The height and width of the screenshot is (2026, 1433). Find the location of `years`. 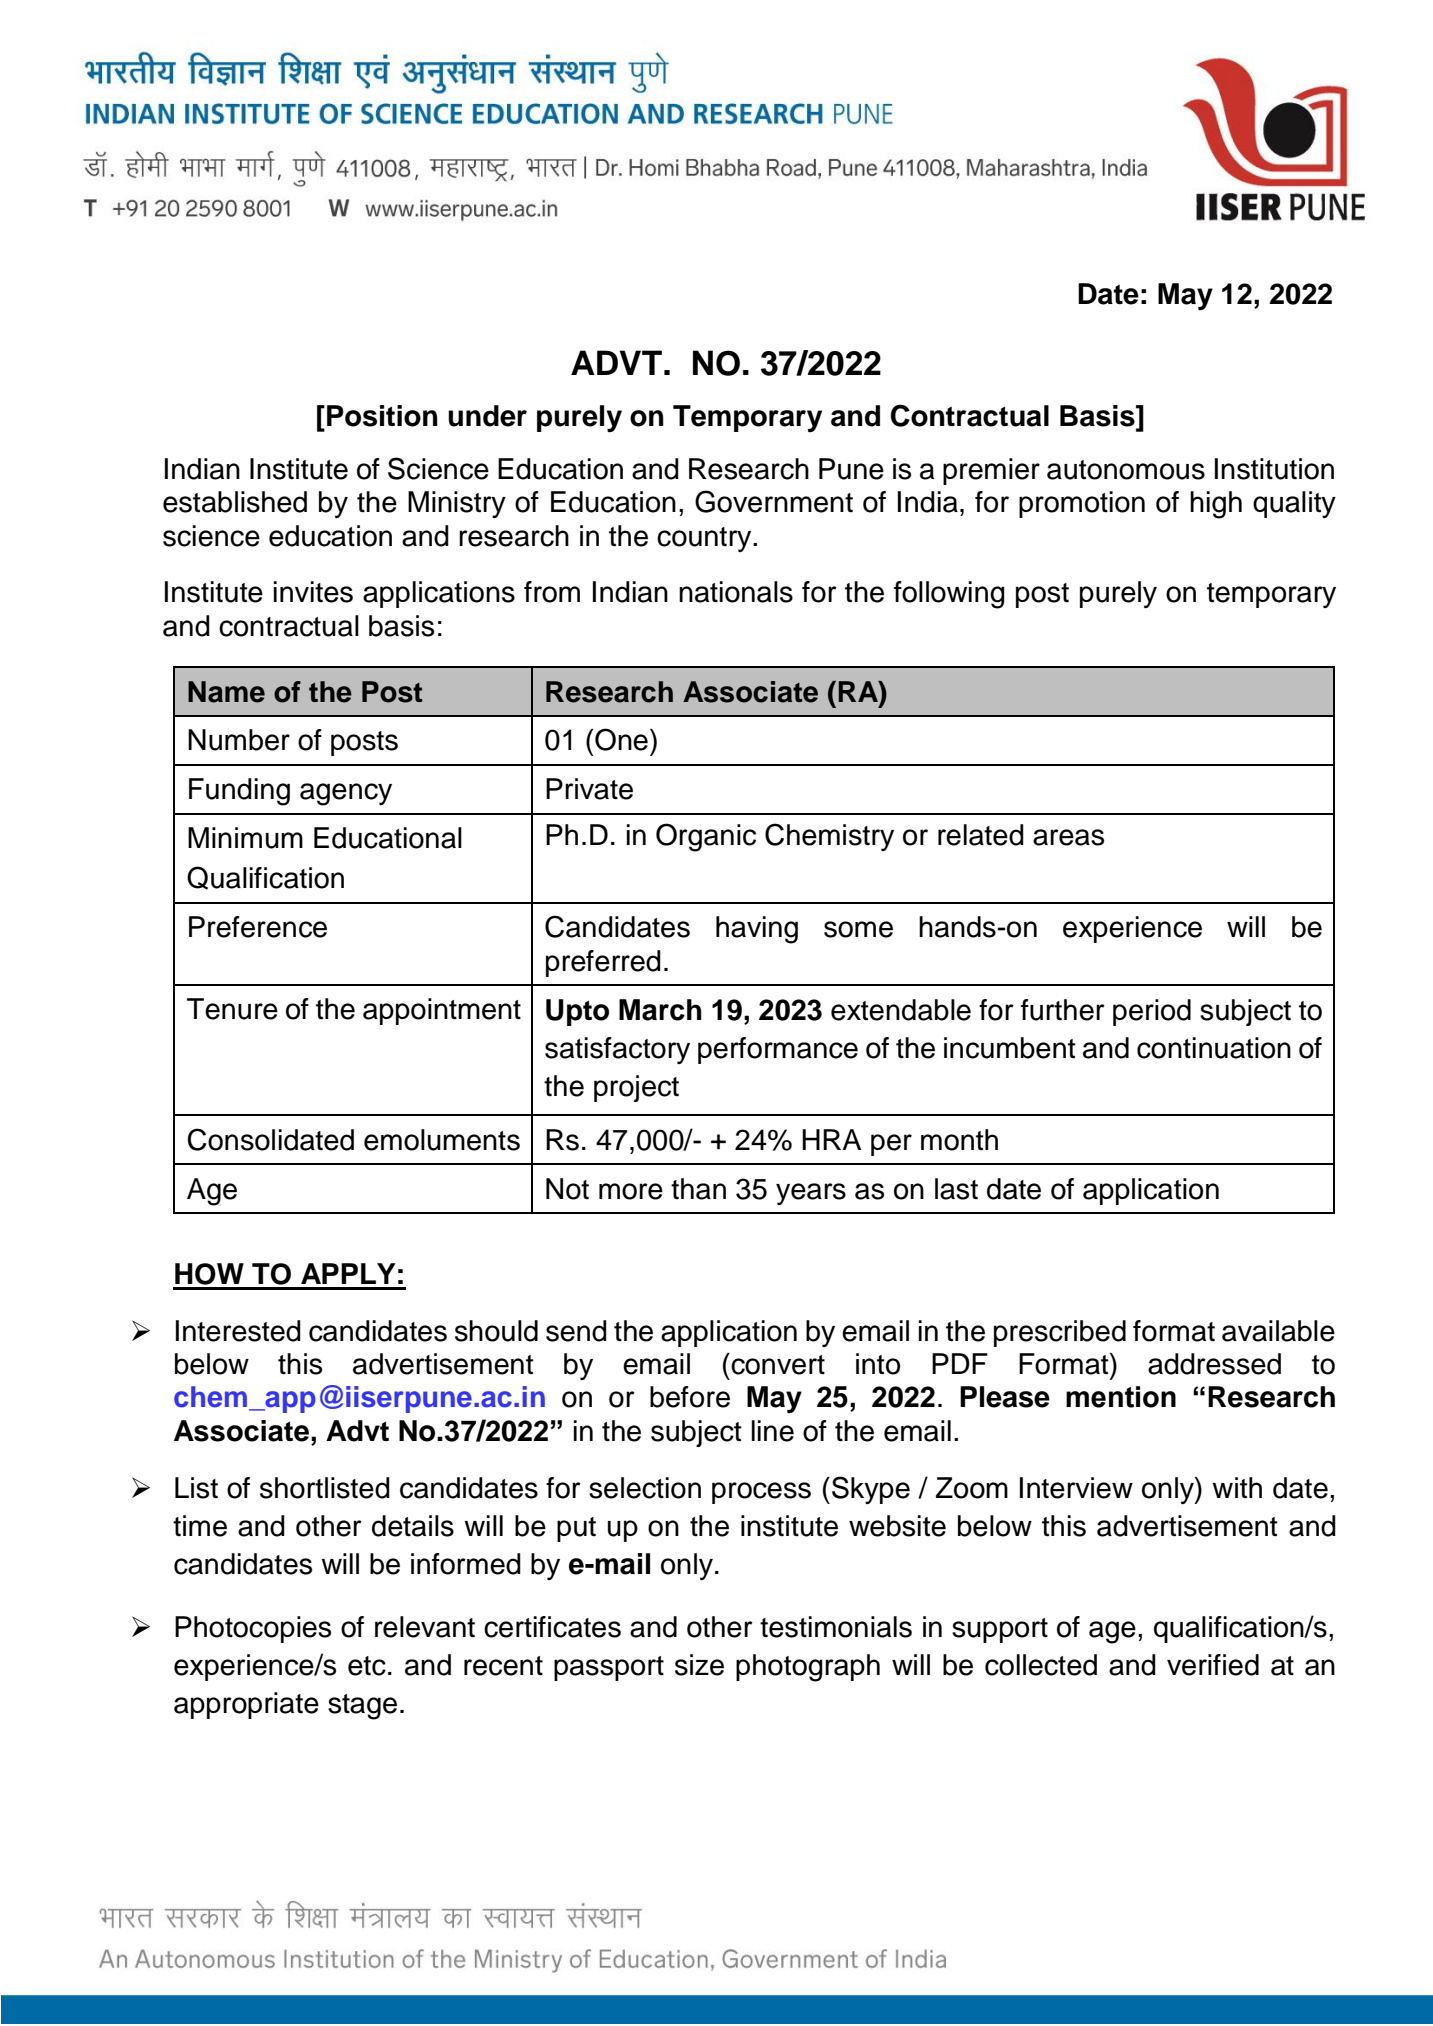

years is located at coordinates (811, 1194).
